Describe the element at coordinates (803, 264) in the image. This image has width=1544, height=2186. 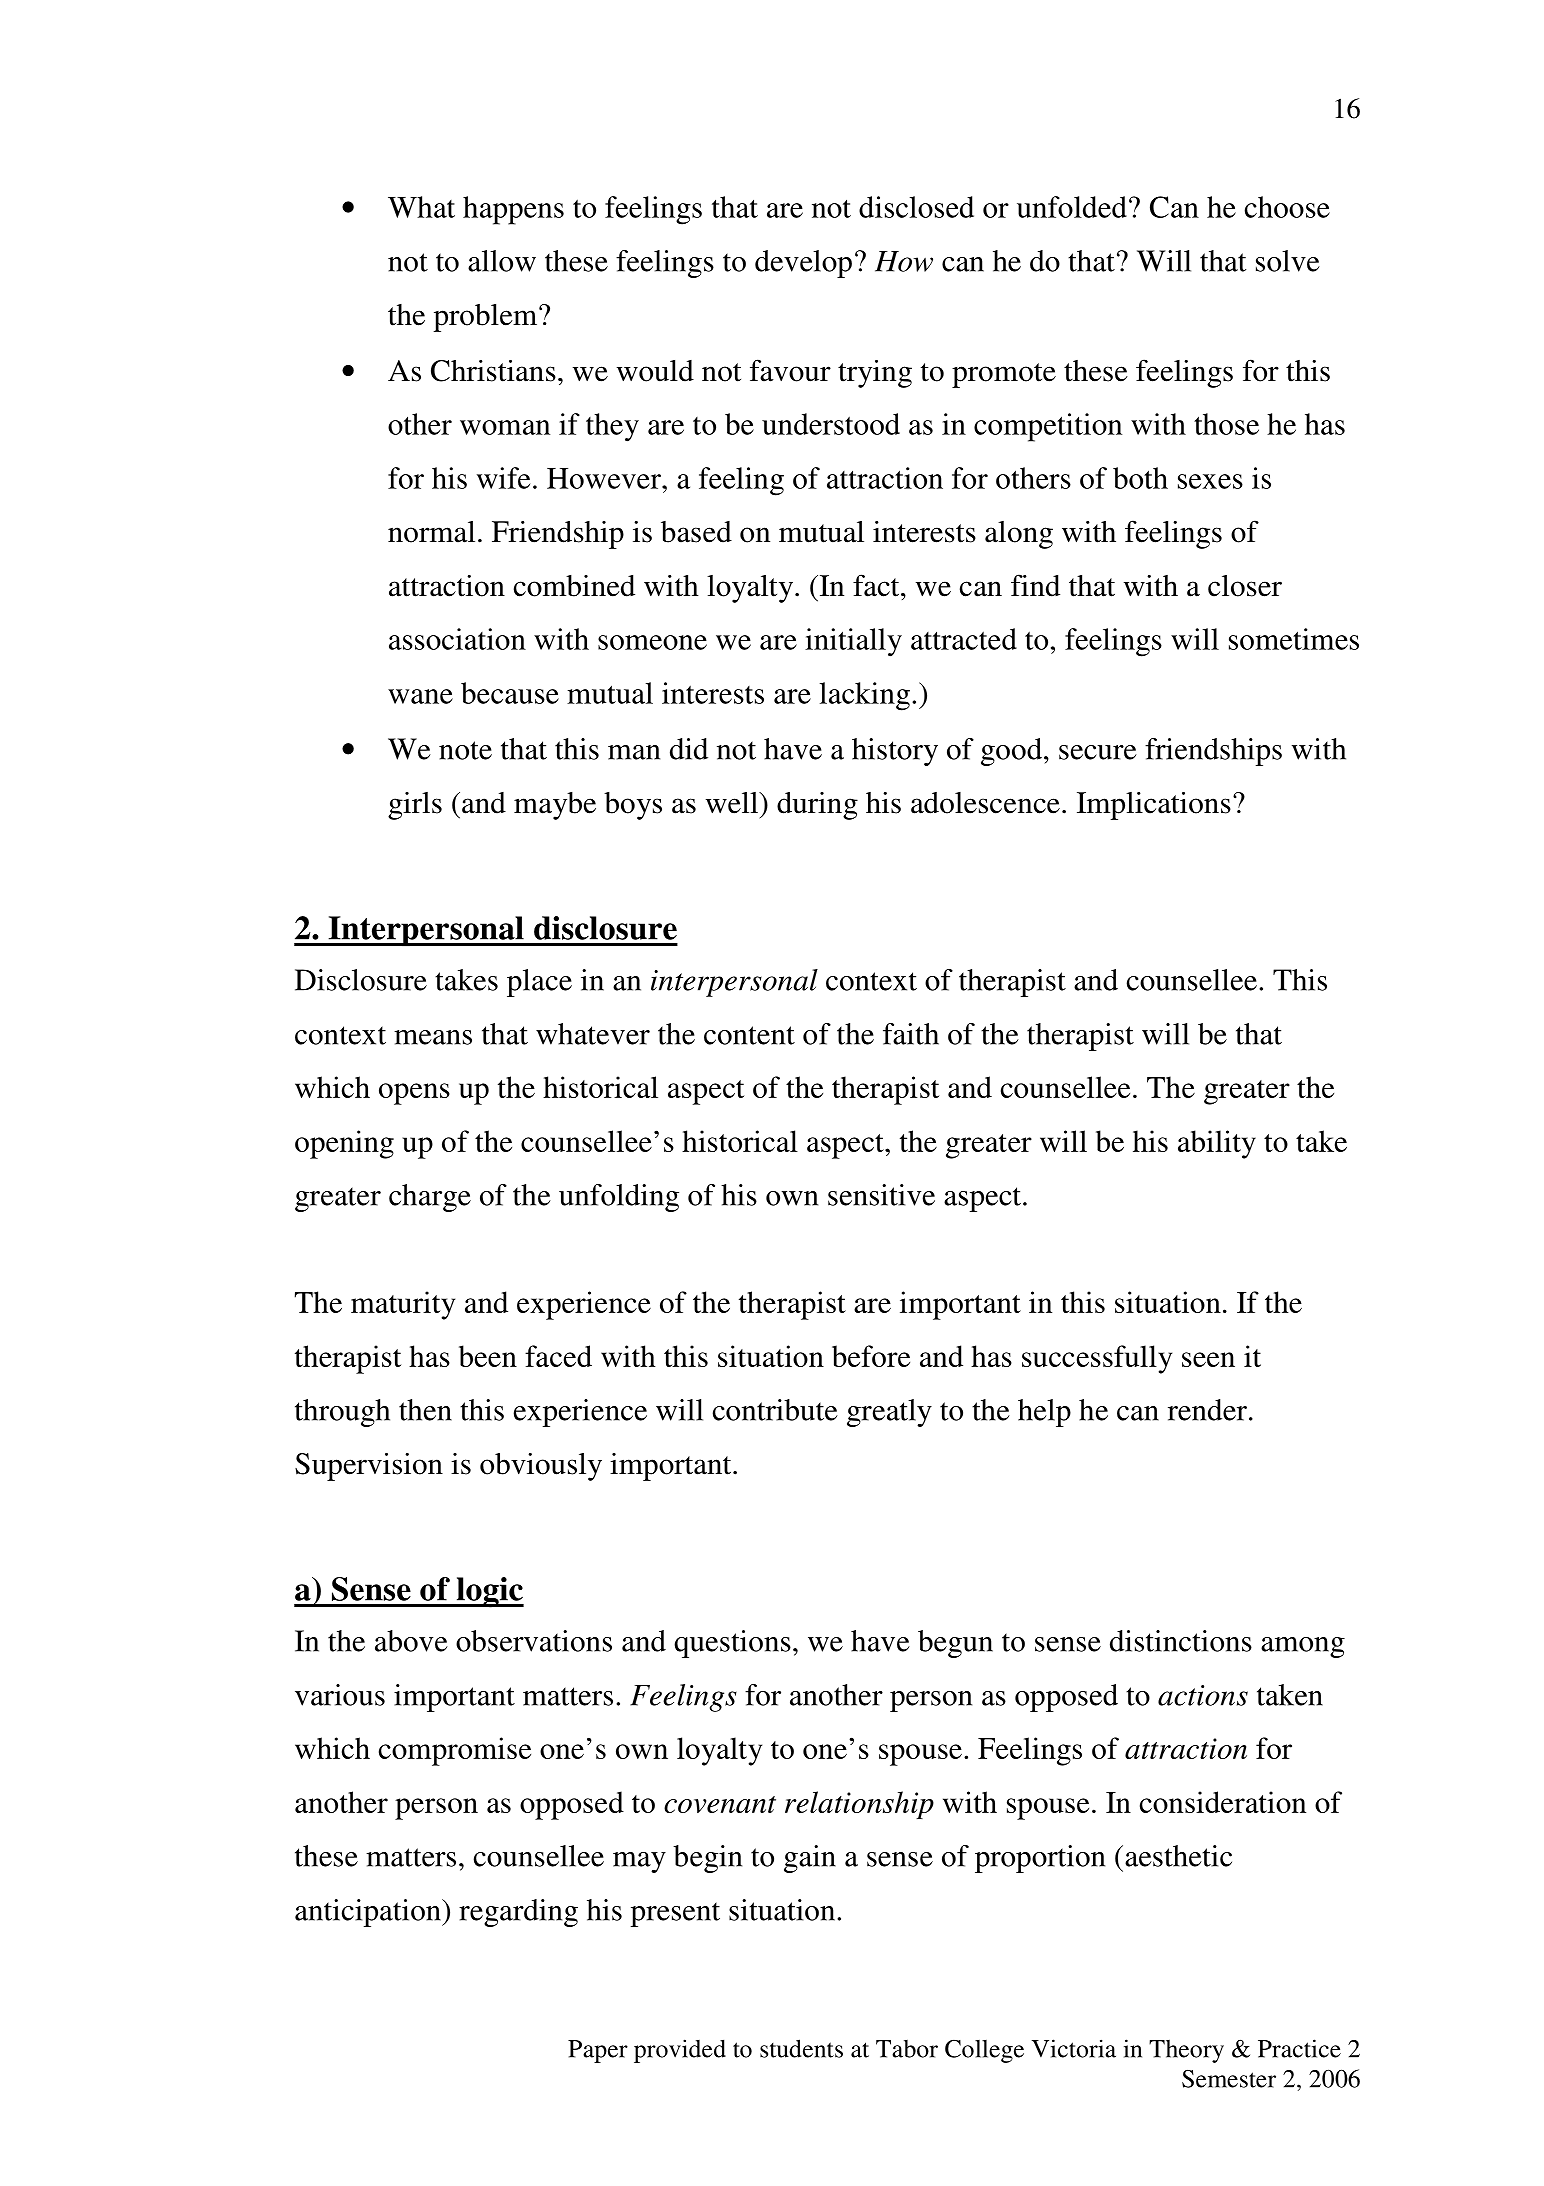
I see `develop` at that location.
